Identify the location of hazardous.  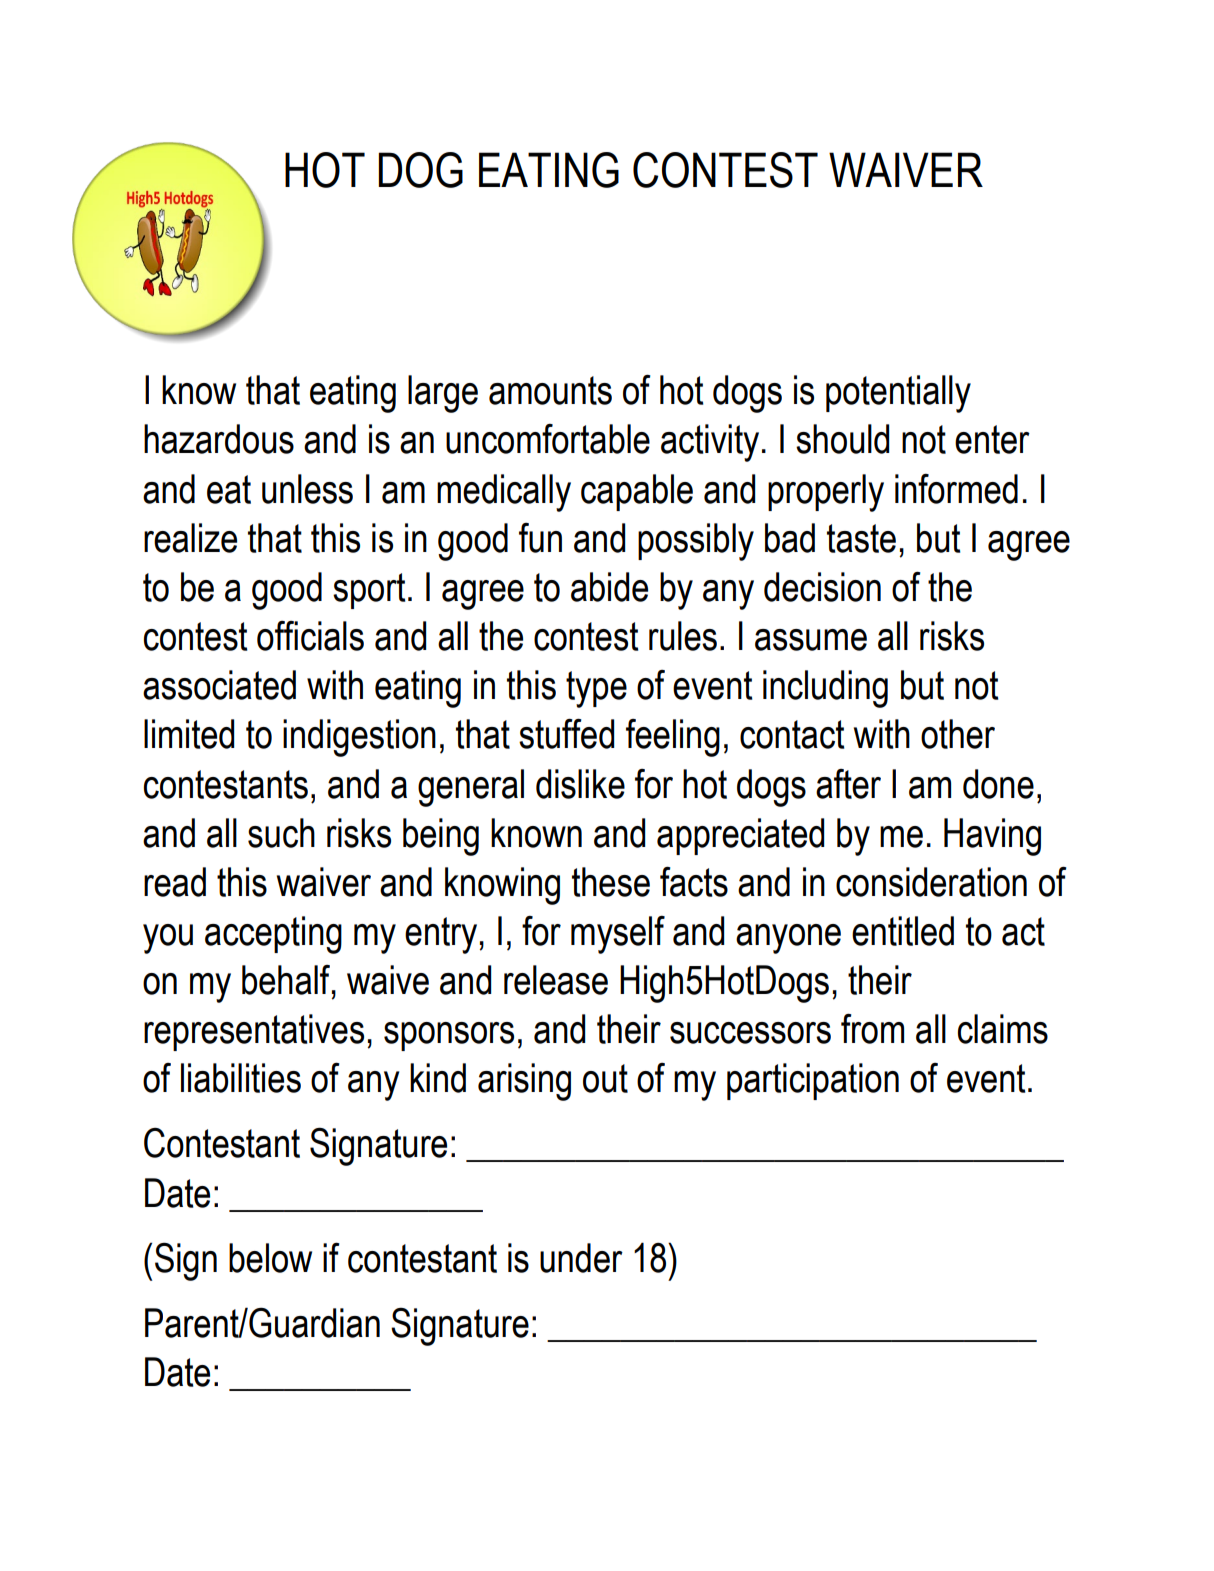
(219, 439).
